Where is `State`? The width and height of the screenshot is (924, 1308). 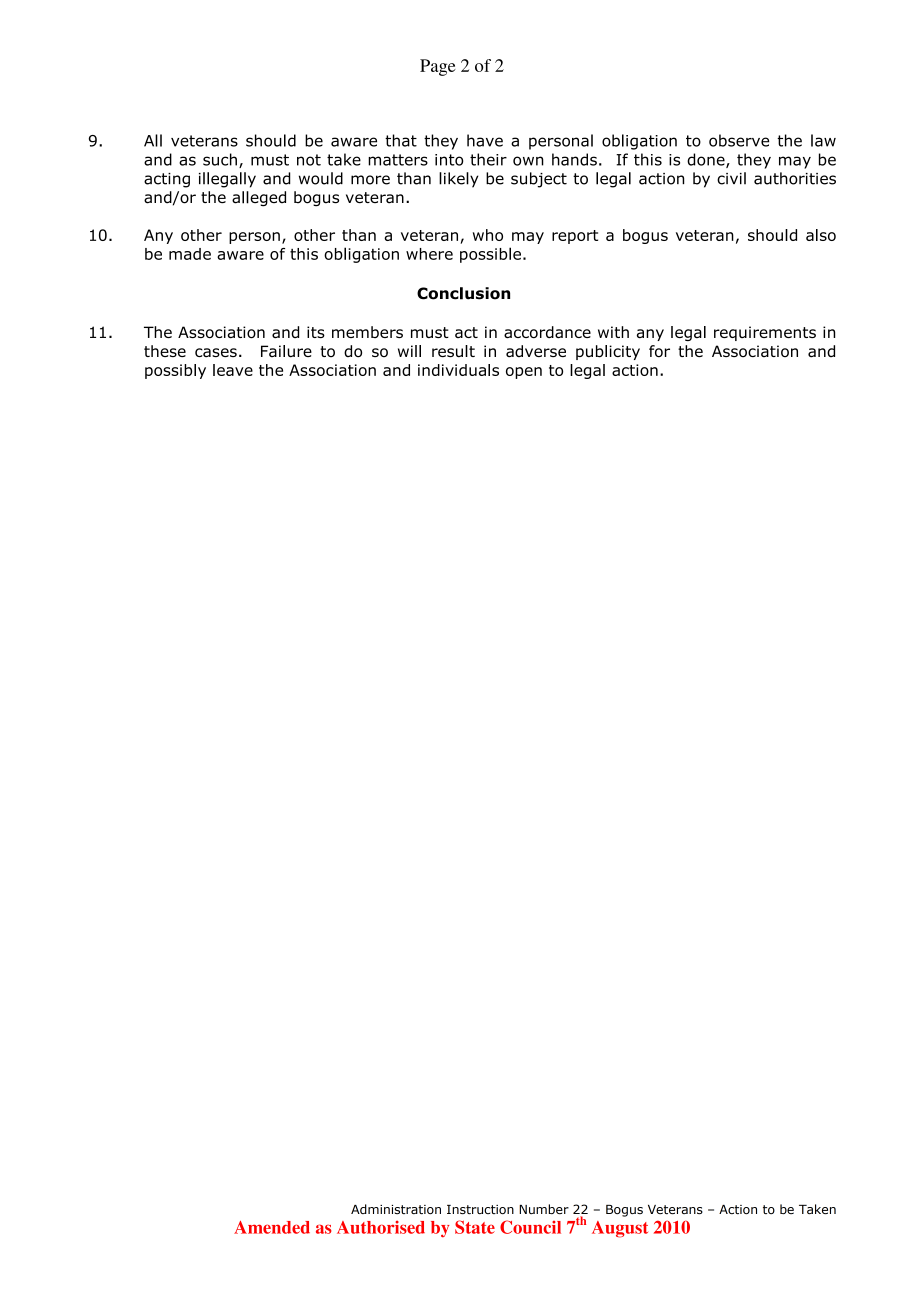 State is located at coordinates (475, 1227).
